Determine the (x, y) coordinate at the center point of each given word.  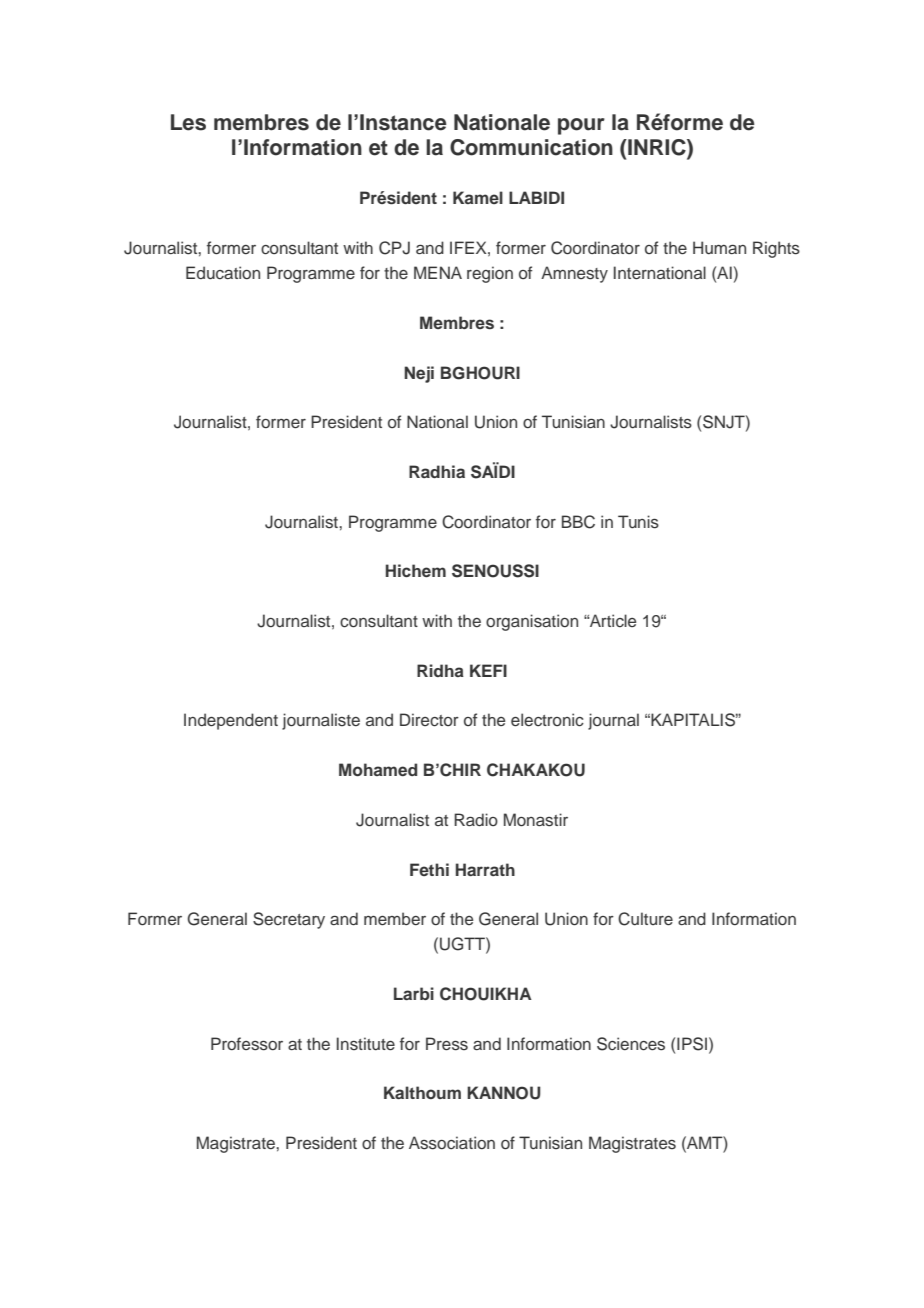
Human (719, 247)
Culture (645, 919)
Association (452, 1143)
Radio (476, 819)
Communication (531, 147)
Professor (247, 1044)
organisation (532, 622)
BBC (578, 522)
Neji (419, 374)
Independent (231, 721)
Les (188, 122)
